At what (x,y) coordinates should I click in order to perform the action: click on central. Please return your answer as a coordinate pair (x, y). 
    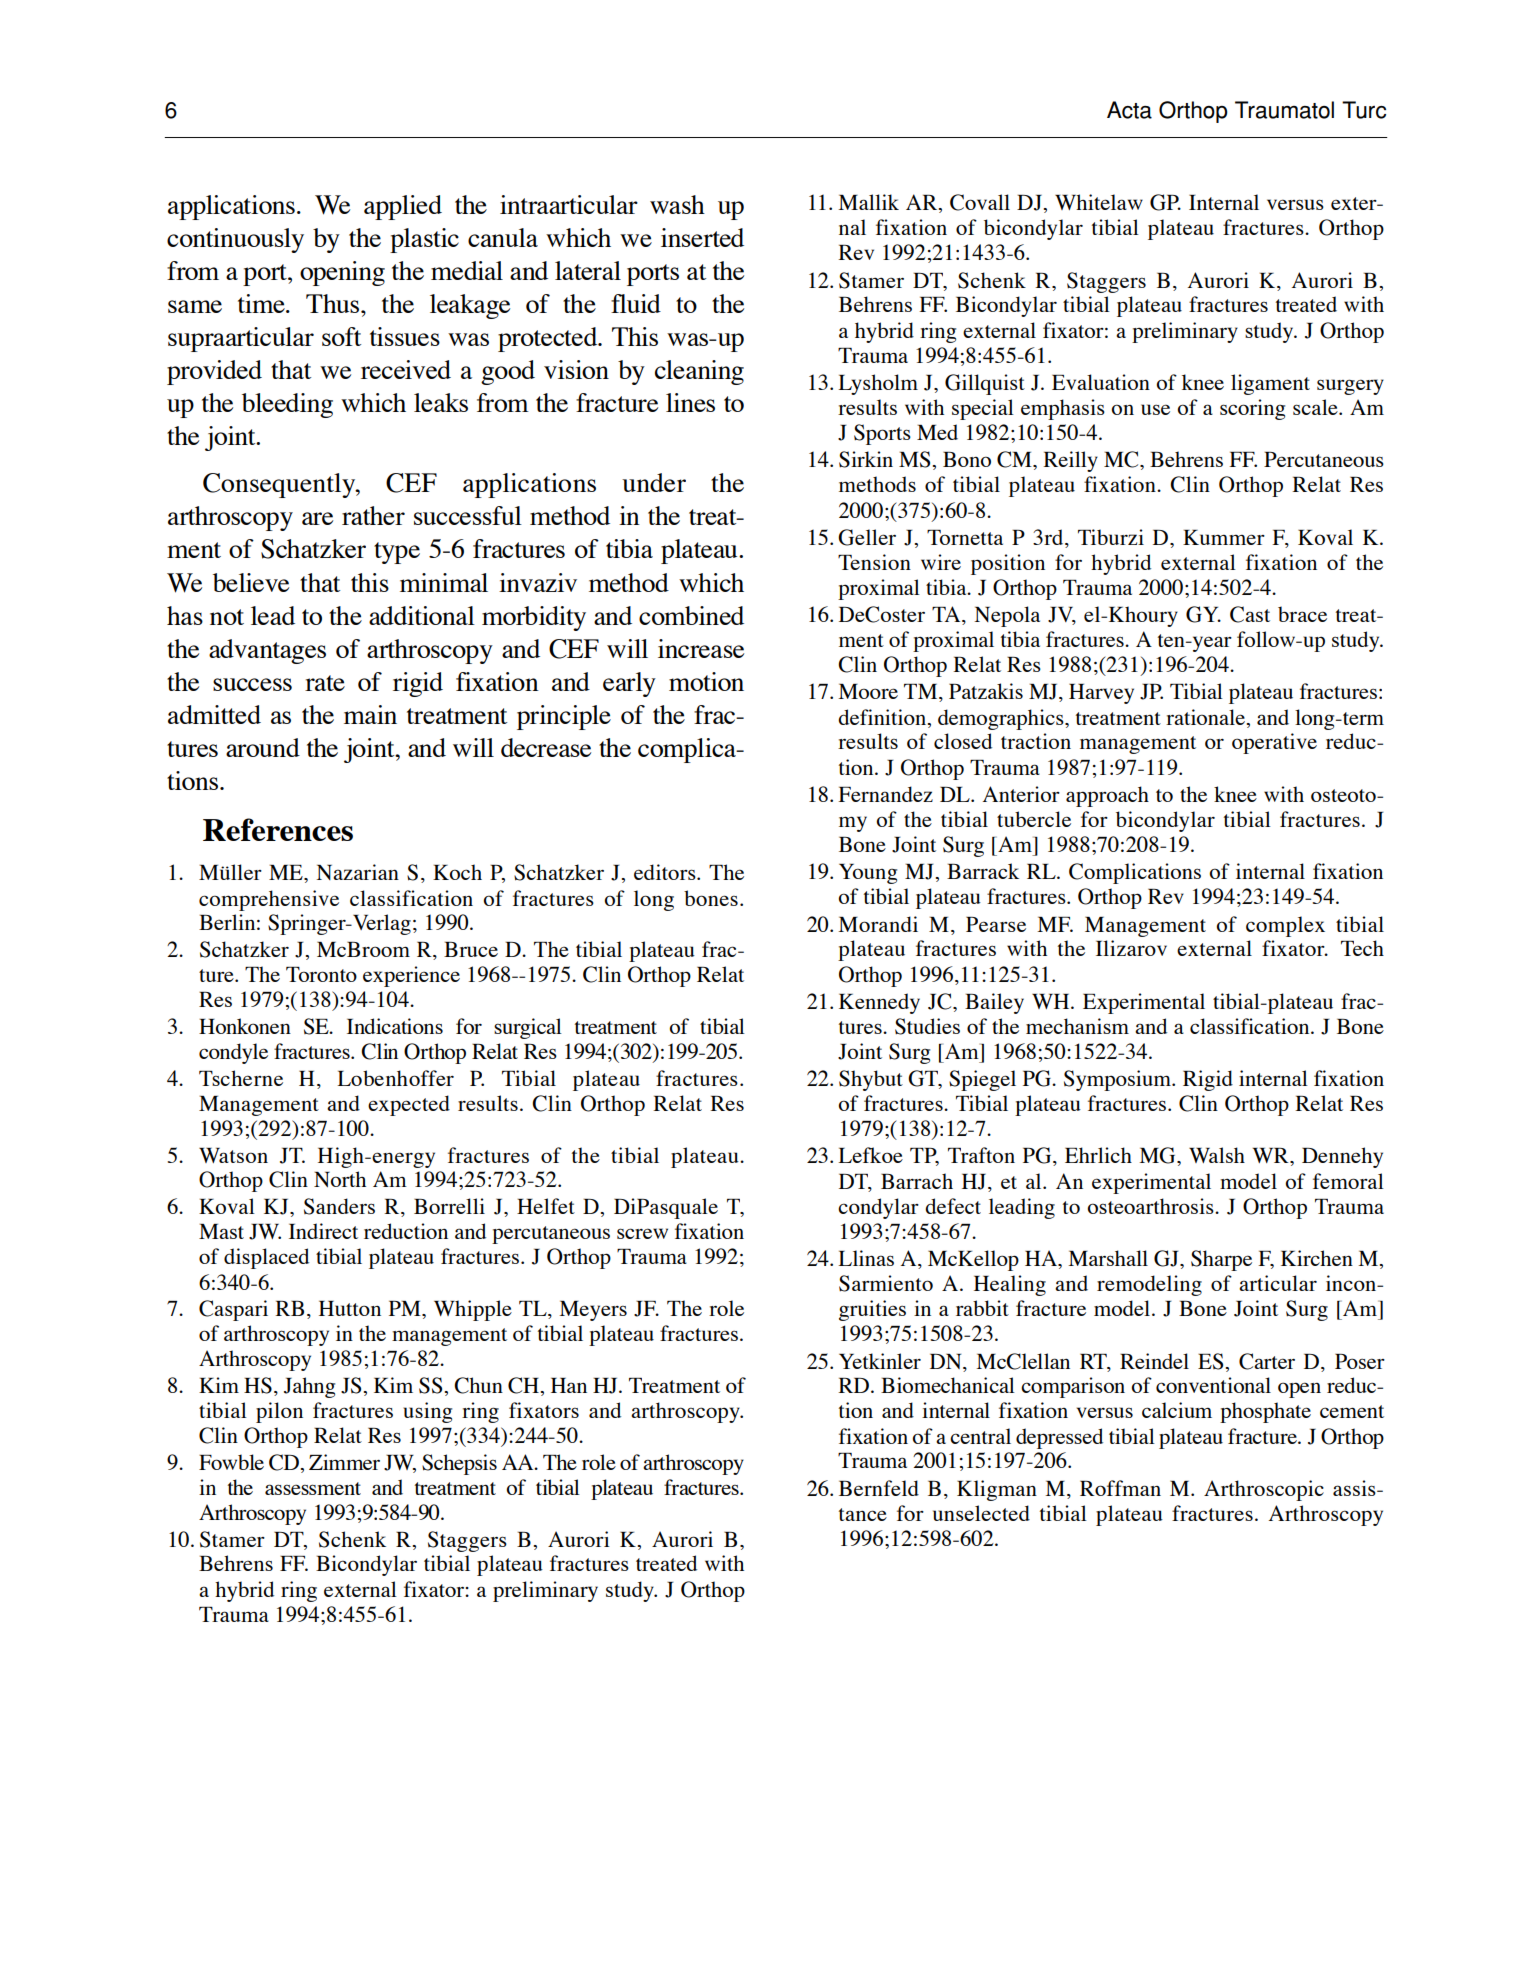
    Looking at the image, I should click on (980, 1436).
